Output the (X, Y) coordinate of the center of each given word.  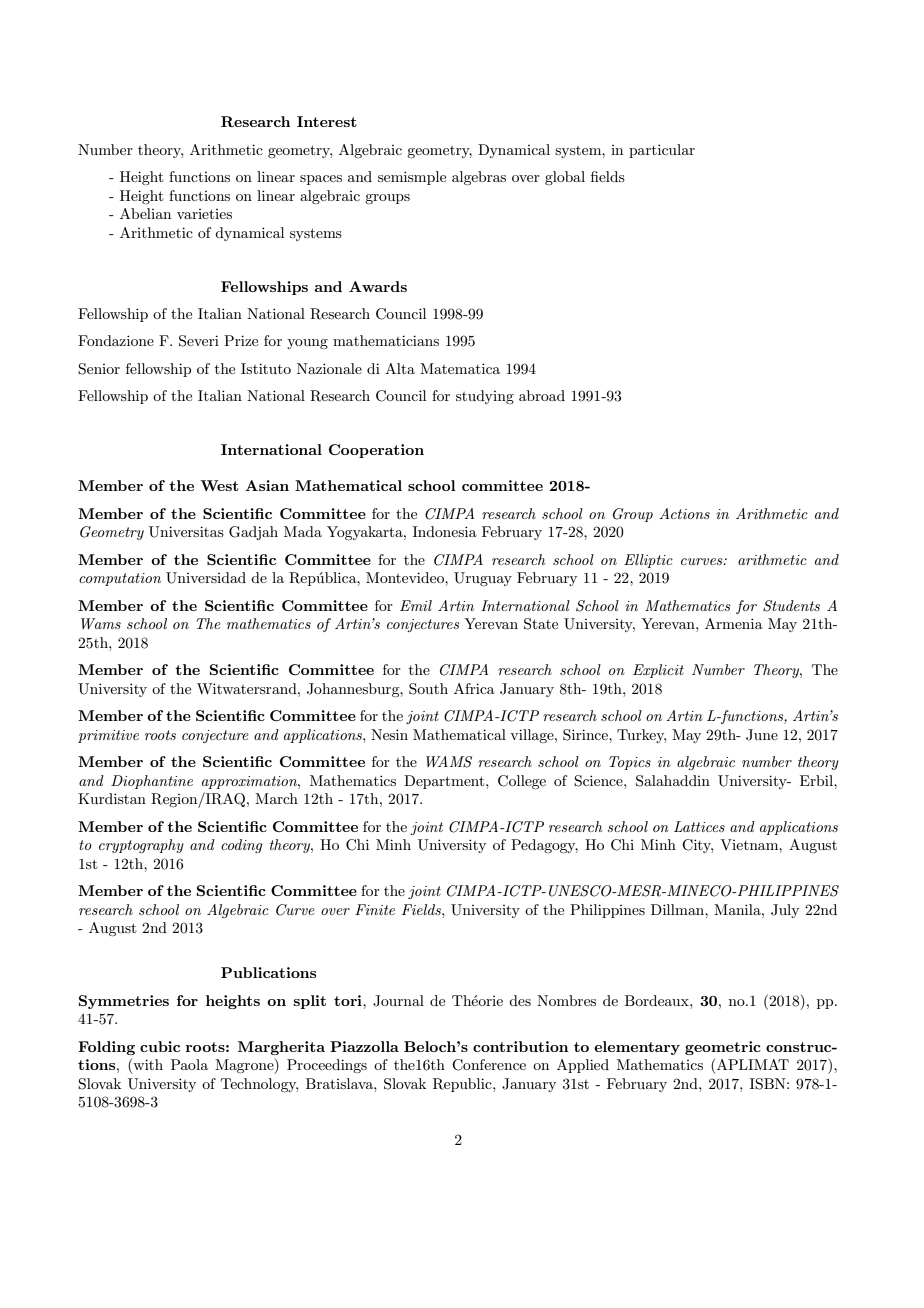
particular (662, 151)
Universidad (206, 578)
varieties (204, 214)
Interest (327, 121)
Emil (416, 605)
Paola (189, 1064)
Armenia (734, 623)
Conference (489, 1065)
